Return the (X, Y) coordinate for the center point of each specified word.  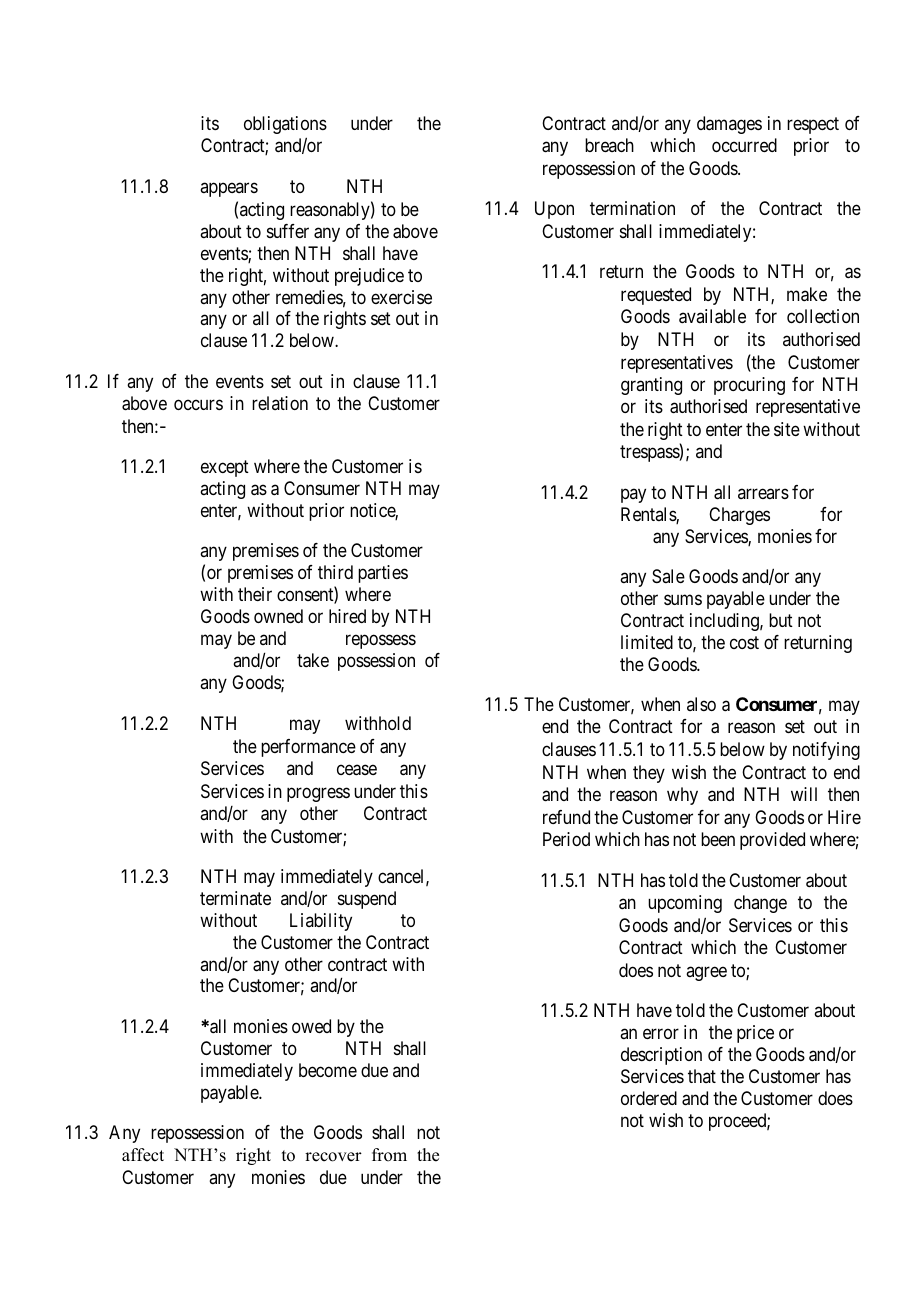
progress (318, 794)
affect (143, 1155)
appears (229, 189)
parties (383, 574)
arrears (763, 494)
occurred (744, 145)
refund (566, 817)
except (225, 468)
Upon (554, 210)
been (718, 839)
